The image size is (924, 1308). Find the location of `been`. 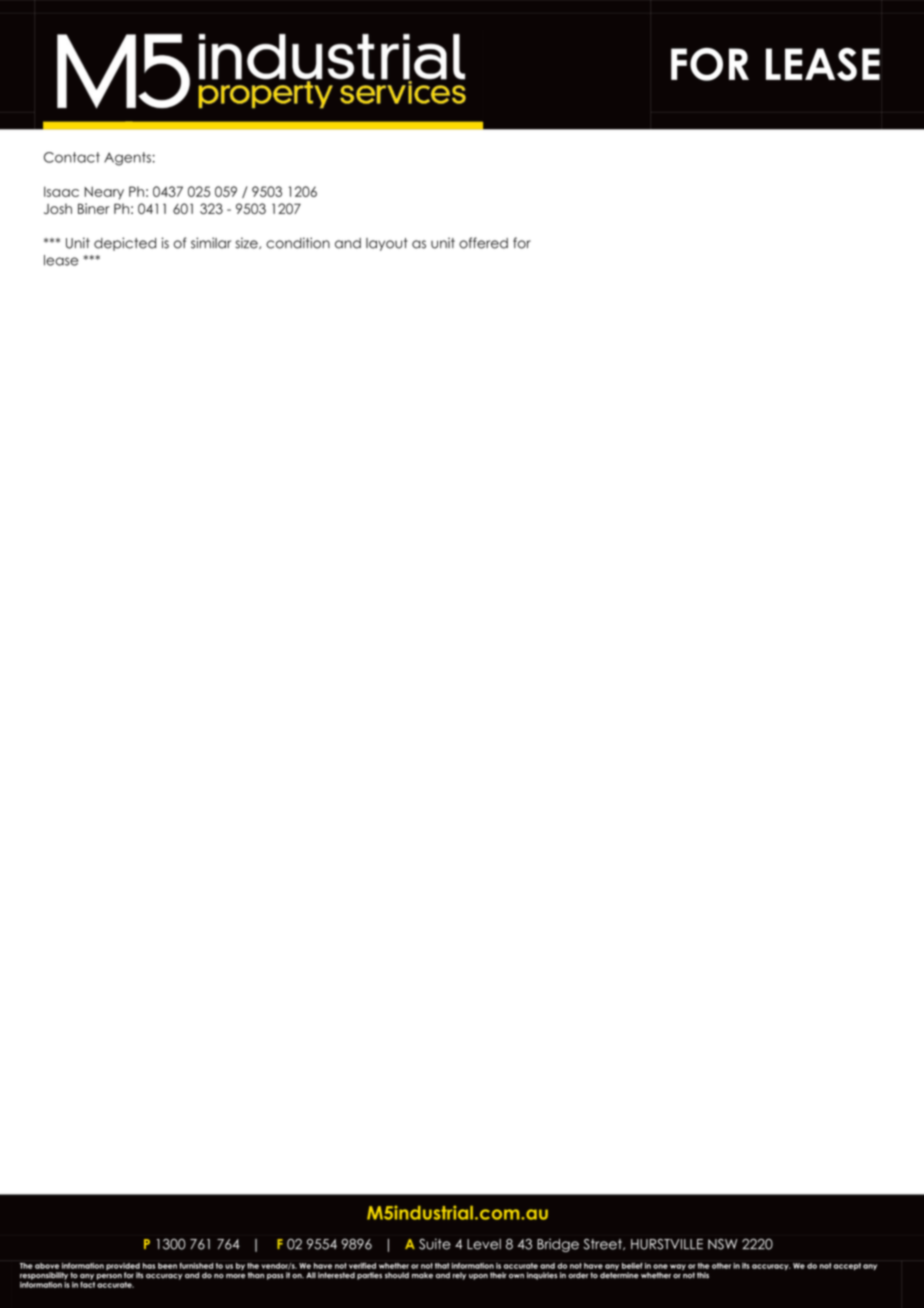

been is located at coordinates (167, 1266).
